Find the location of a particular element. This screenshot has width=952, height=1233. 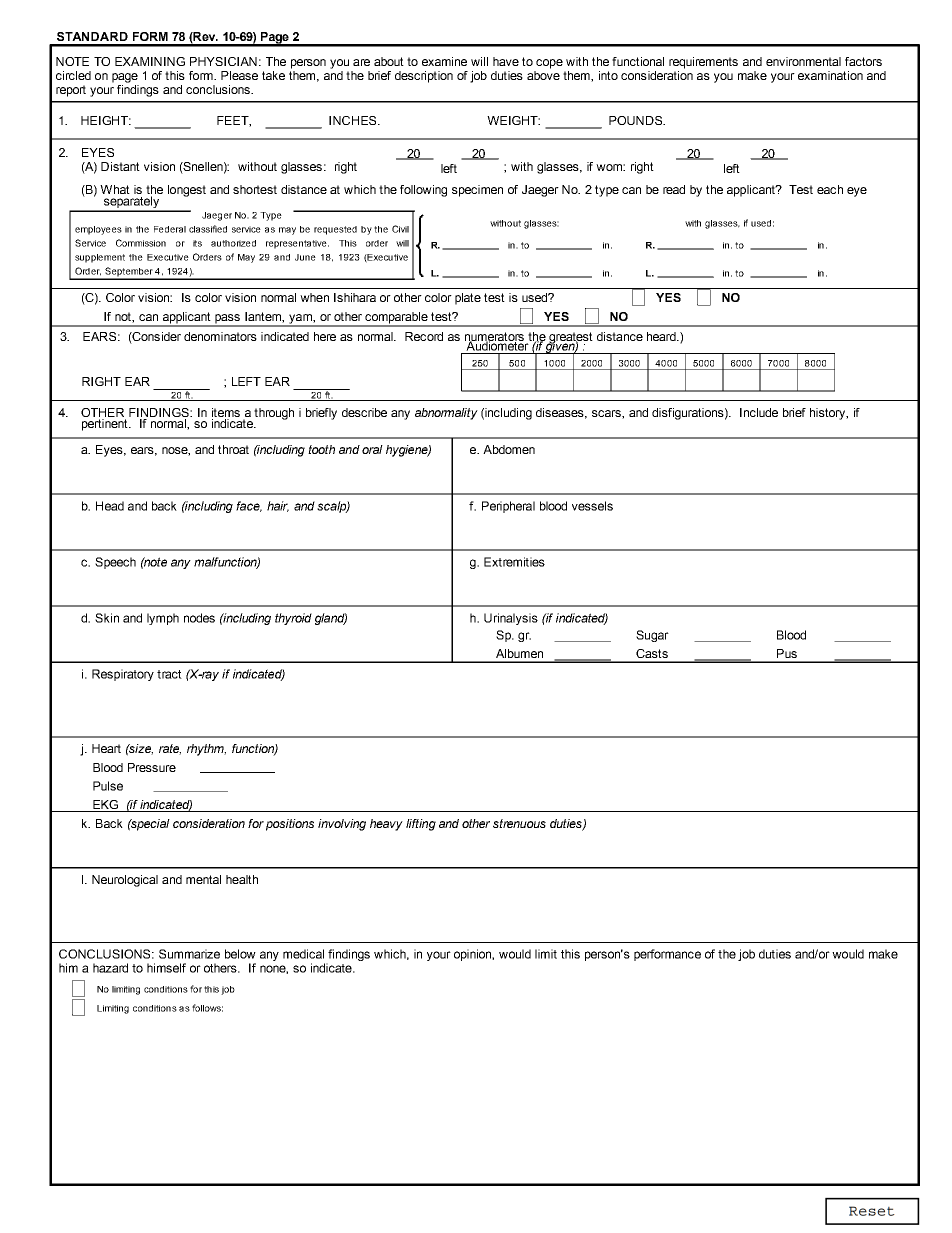

medical is located at coordinates (303, 954).
